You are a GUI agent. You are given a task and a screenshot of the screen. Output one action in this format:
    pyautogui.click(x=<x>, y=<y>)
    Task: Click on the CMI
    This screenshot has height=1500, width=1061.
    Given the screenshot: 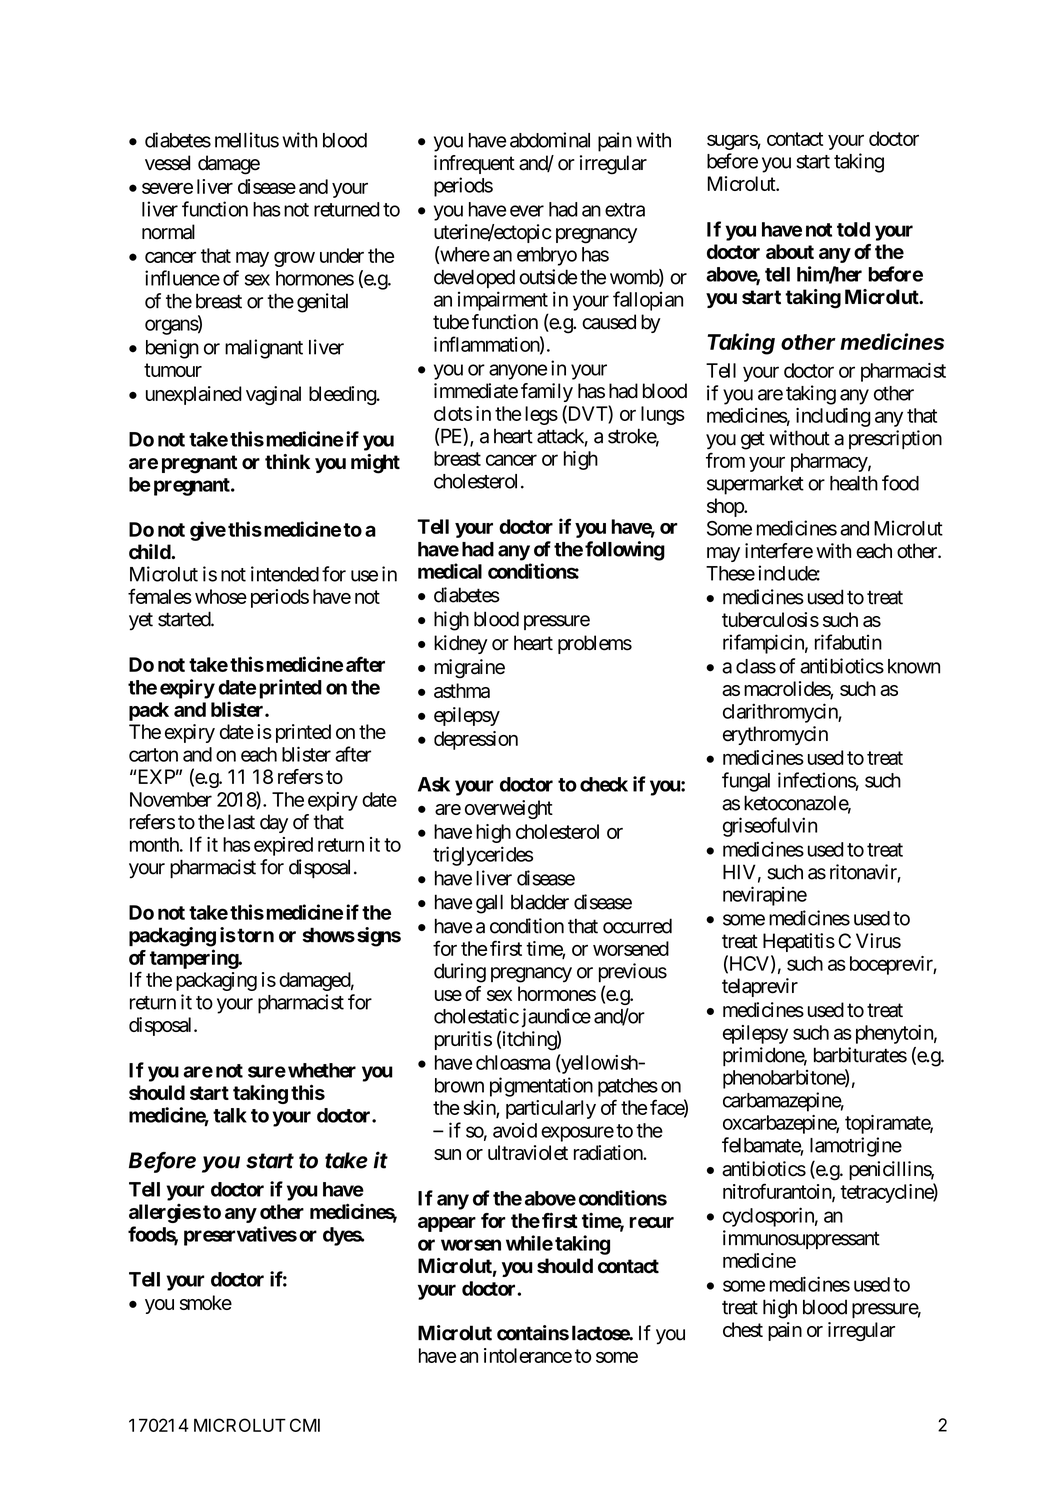 What is the action you would take?
    pyautogui.click(x=305, y=1425)
